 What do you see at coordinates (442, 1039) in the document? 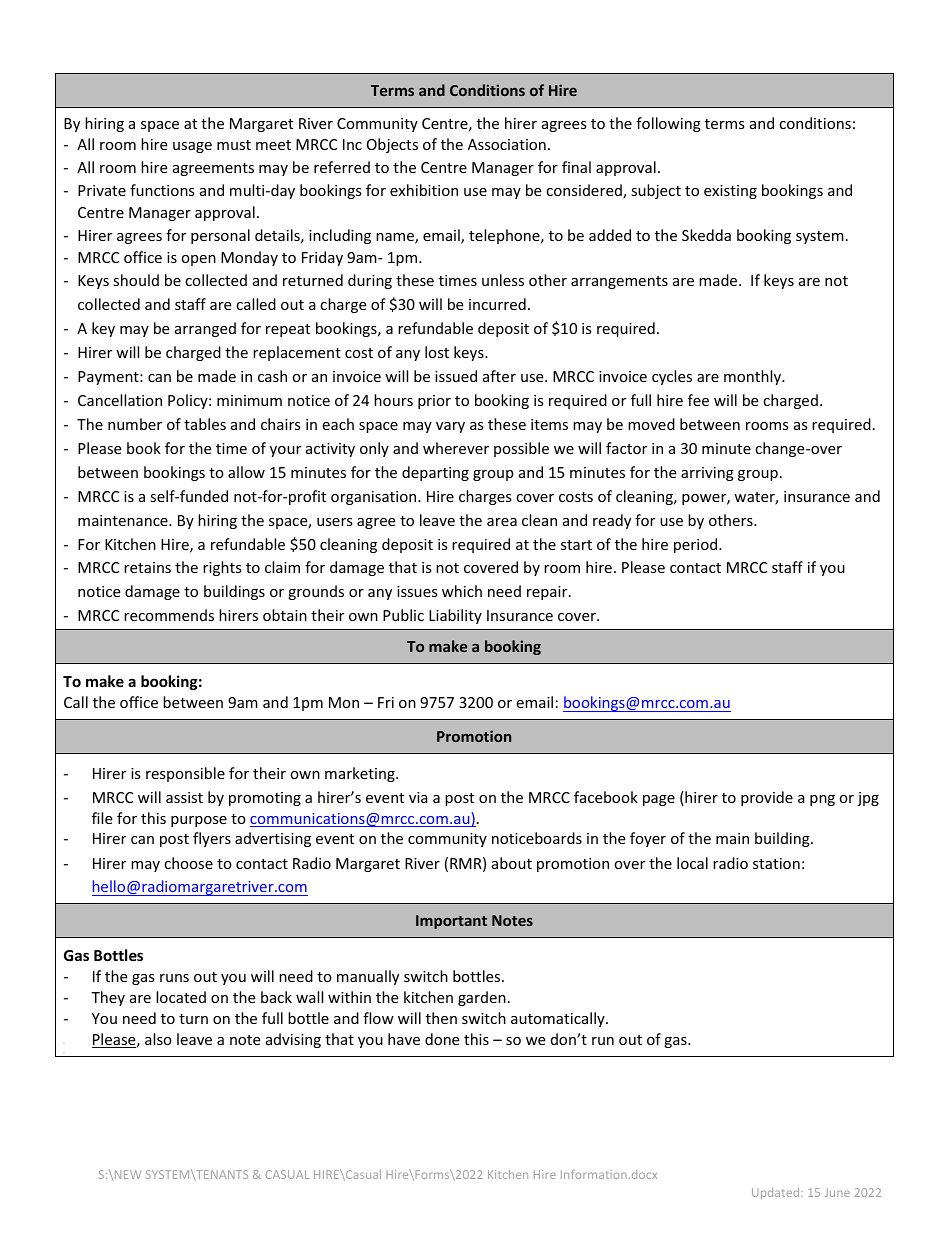
I see `done` at bounding box center [442, 1039].
